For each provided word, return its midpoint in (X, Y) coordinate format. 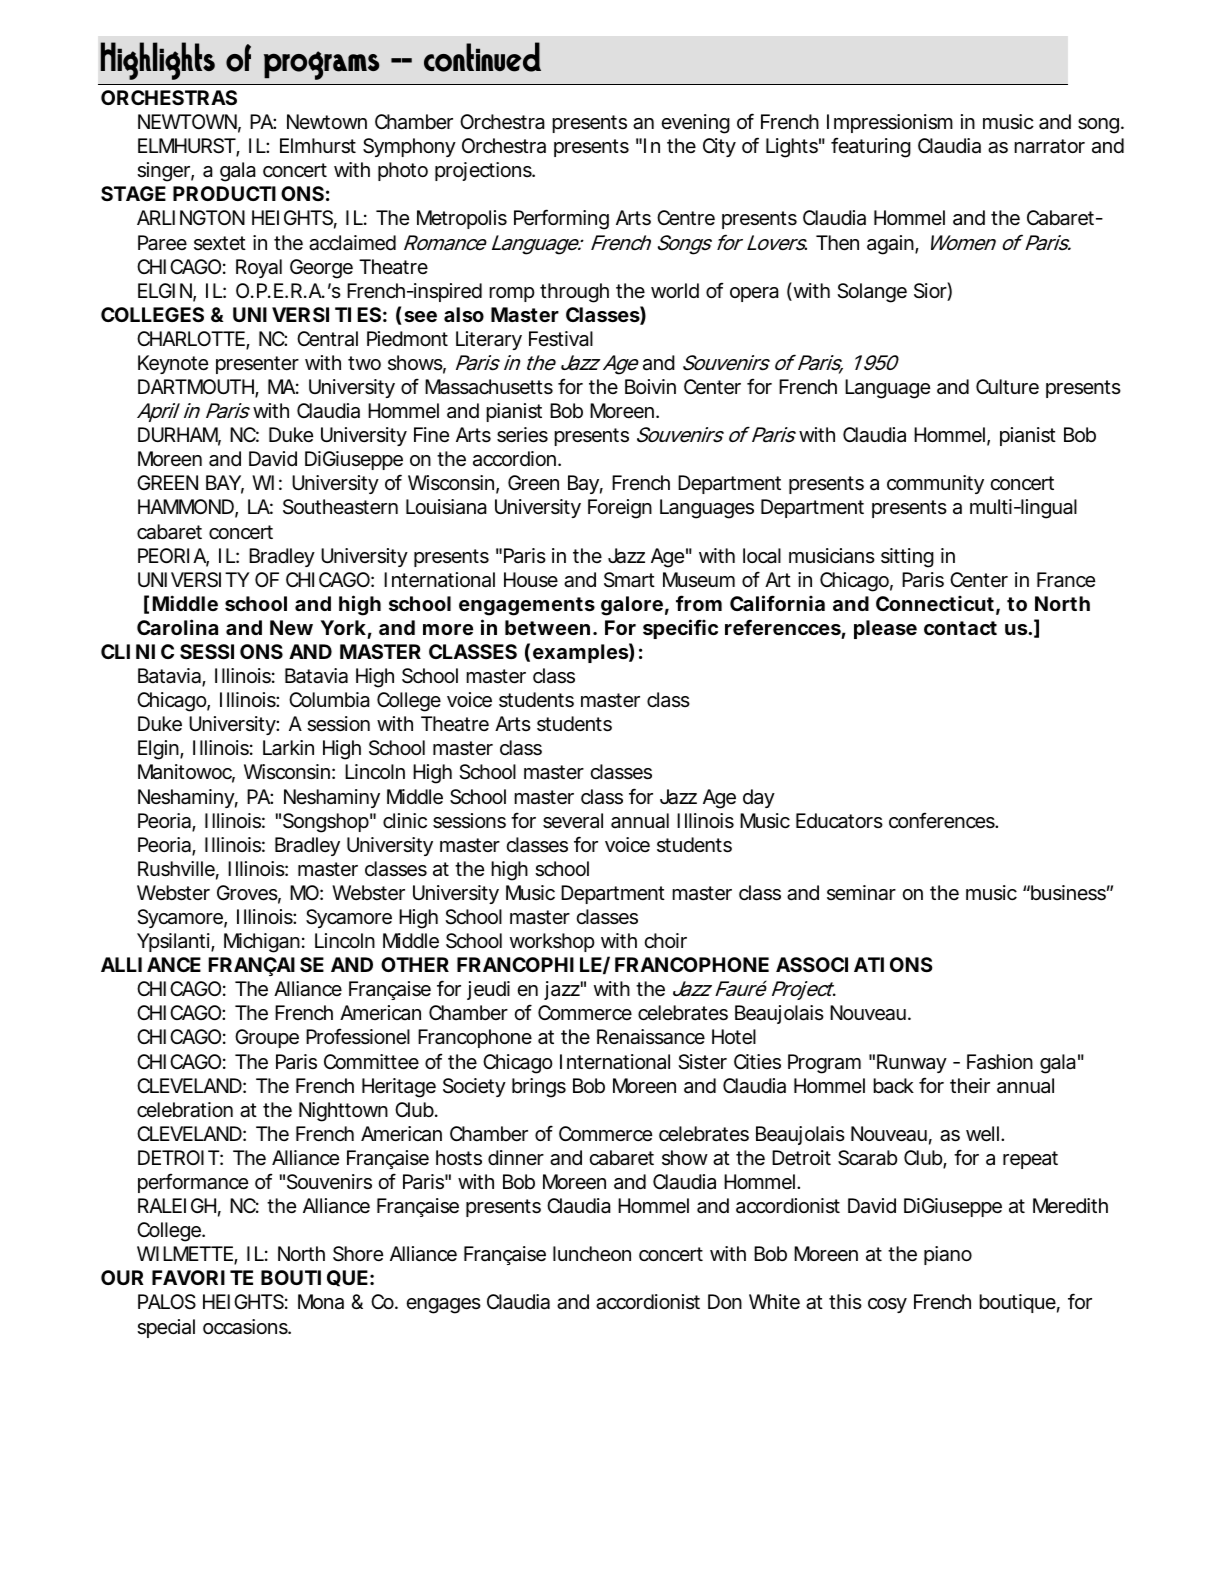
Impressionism (890, 123)
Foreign (620, 509)
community (935, 484)
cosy (887, 1305)
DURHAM (179, 436)
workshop (552, 942)
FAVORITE (202, 1277)
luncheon (592, 1253)
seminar (861, 893)
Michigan (262, 943)
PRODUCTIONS (248, 193)
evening (695, 124)
